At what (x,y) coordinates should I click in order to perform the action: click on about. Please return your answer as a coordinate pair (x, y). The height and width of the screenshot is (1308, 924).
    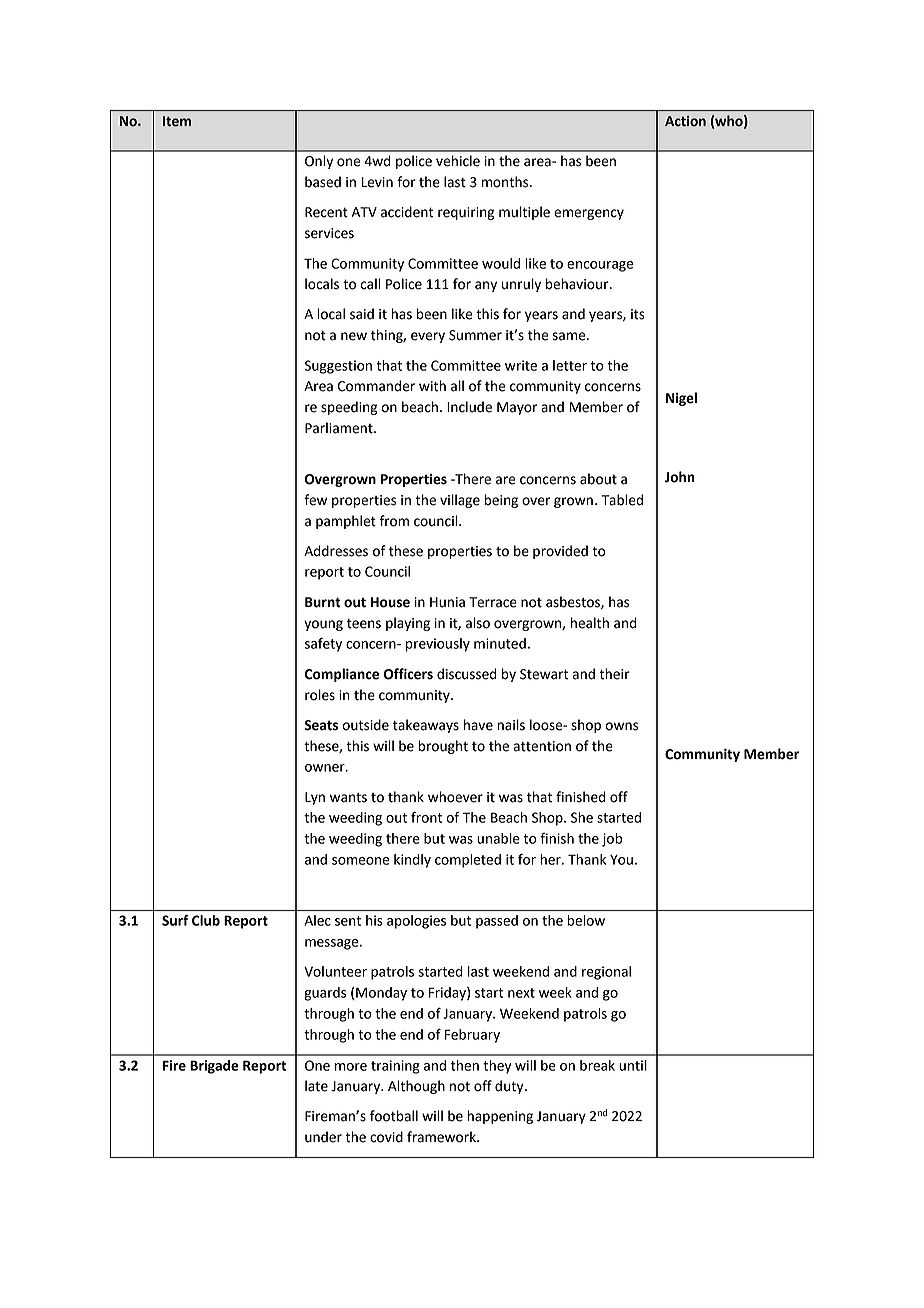
    Looking at the image, I should click on (598, 479).
